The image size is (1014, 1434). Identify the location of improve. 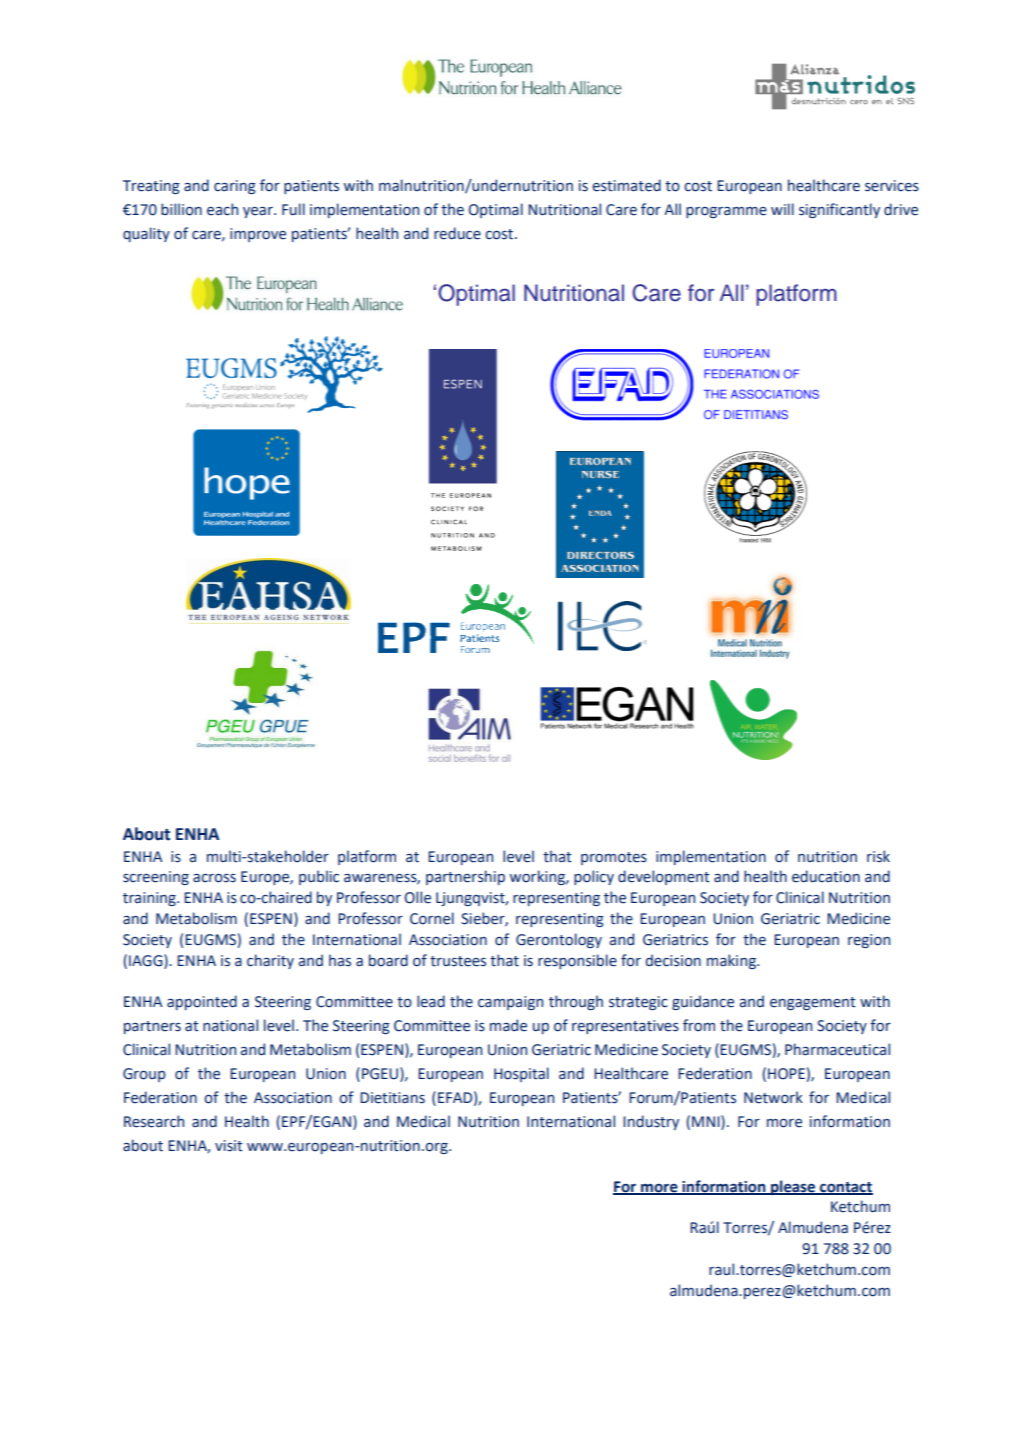
(258, 235).
